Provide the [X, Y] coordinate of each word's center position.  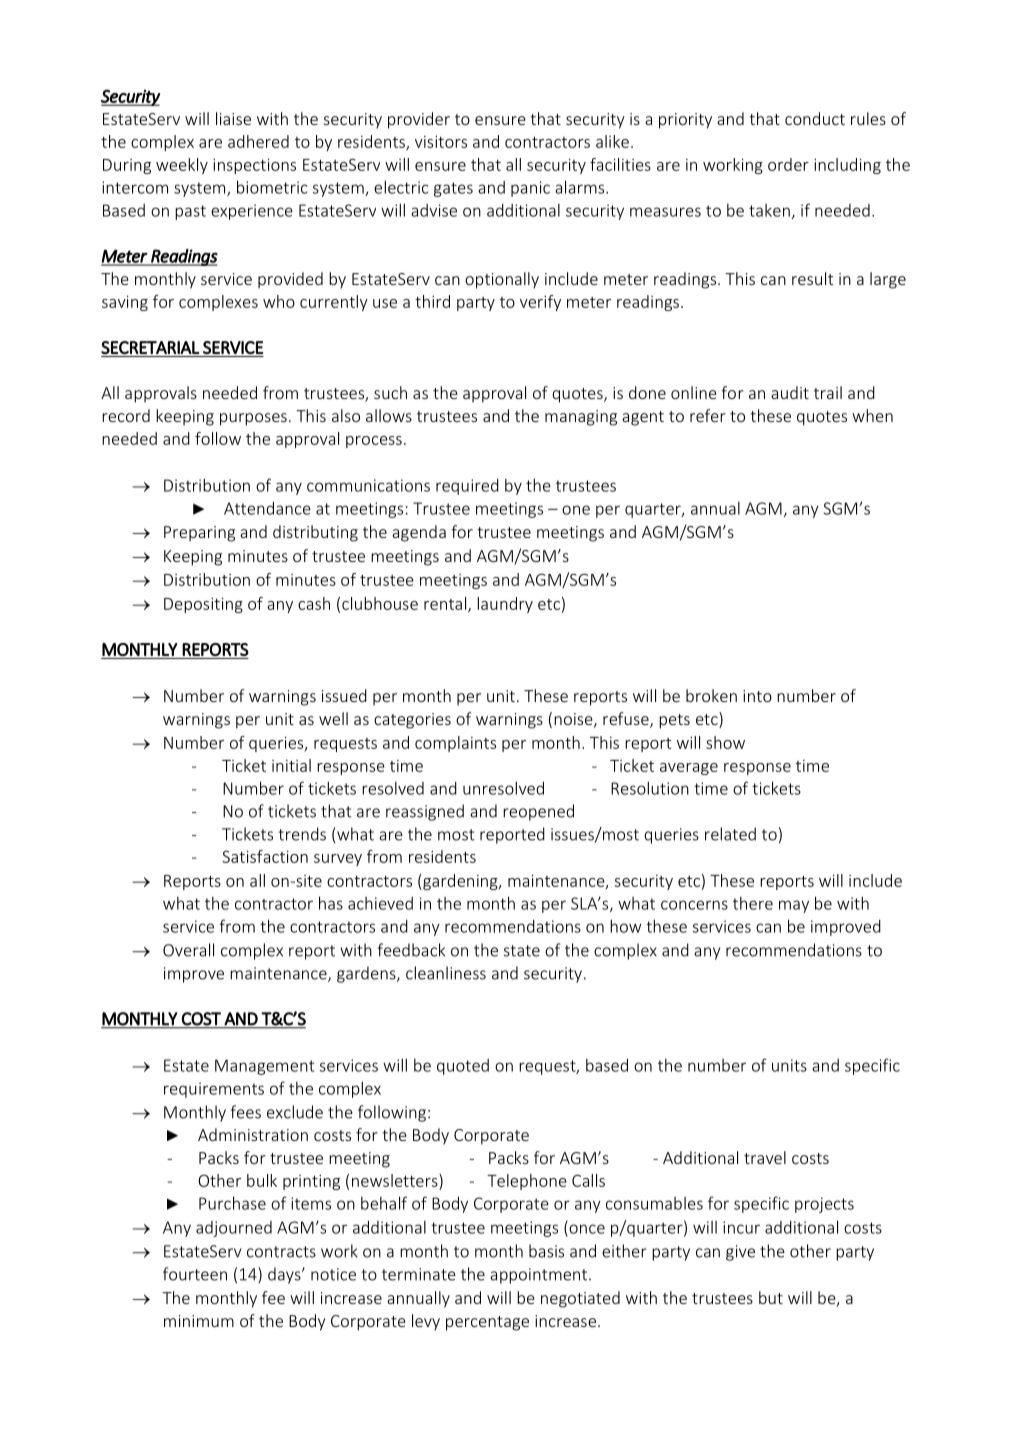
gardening [460, 882]
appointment [540, 1276]
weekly [182, 166]
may [794, 906]
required [467, 487]
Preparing [199, 534]
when [872, 415]
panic [530, 189]
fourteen [195, 1274]
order [788, 164]
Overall [188, 950]
